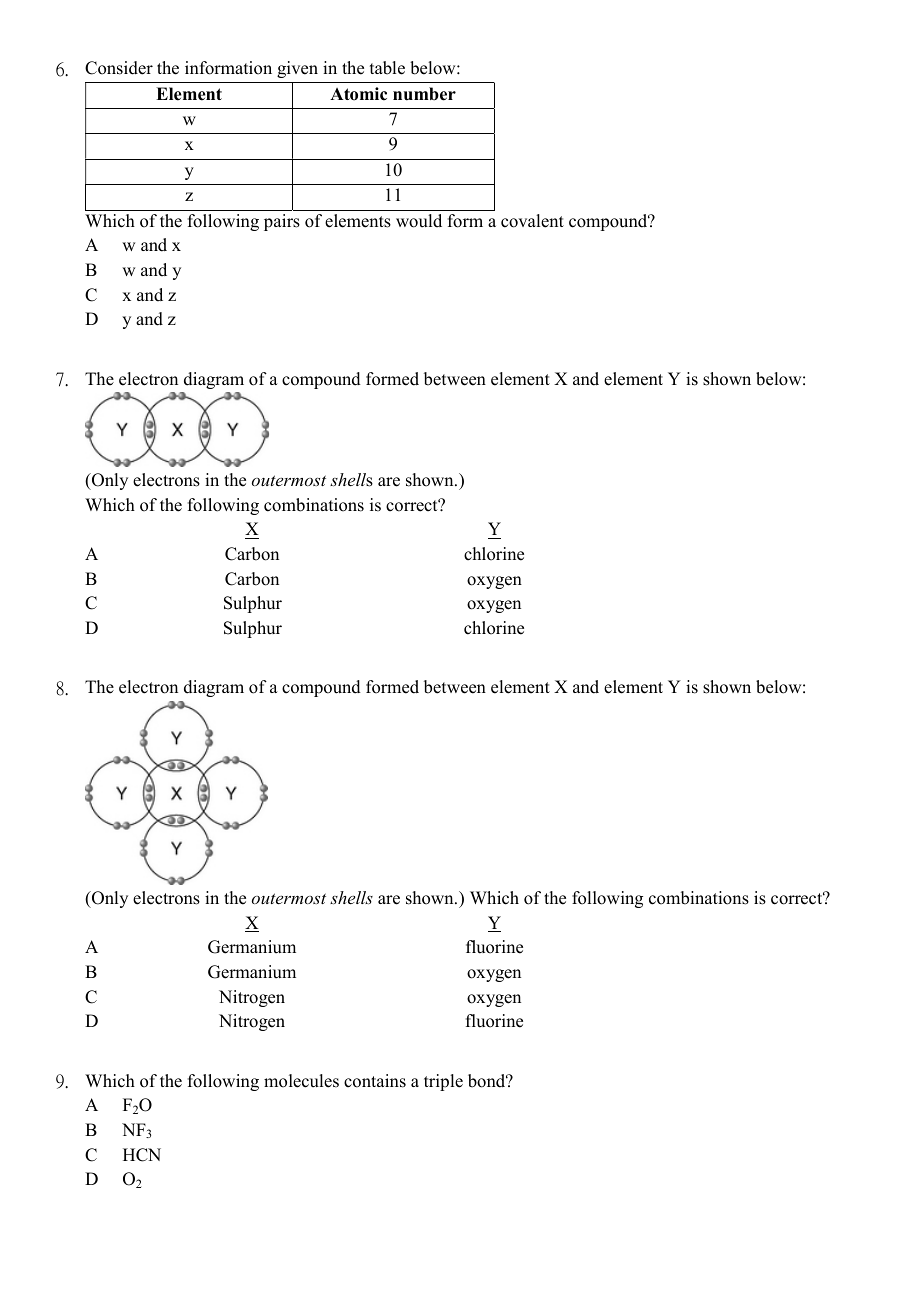  I want to click on contains, so click(375, 1081).
